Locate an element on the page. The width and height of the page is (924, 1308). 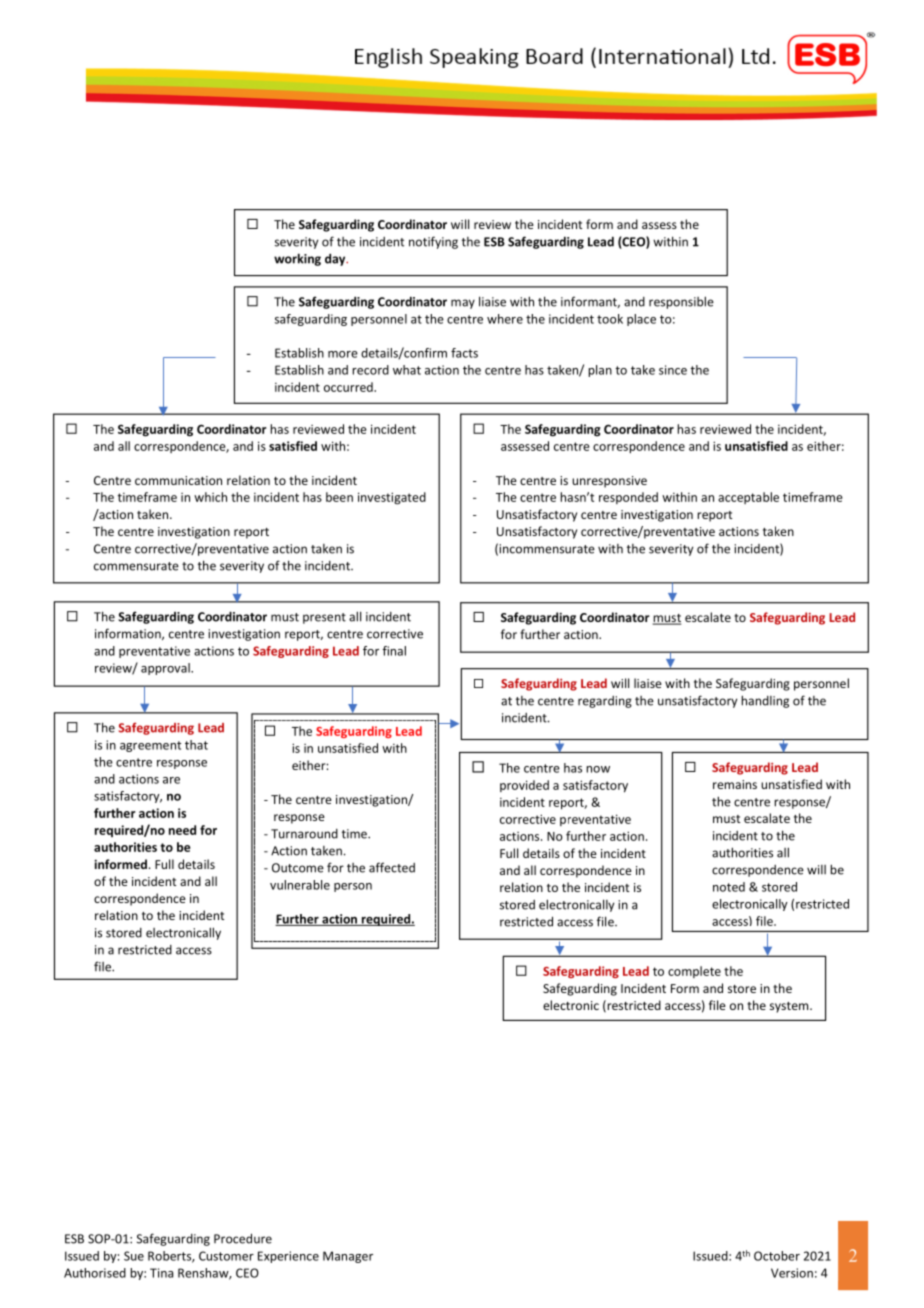
responsible is located at coordinates (681, 302).
